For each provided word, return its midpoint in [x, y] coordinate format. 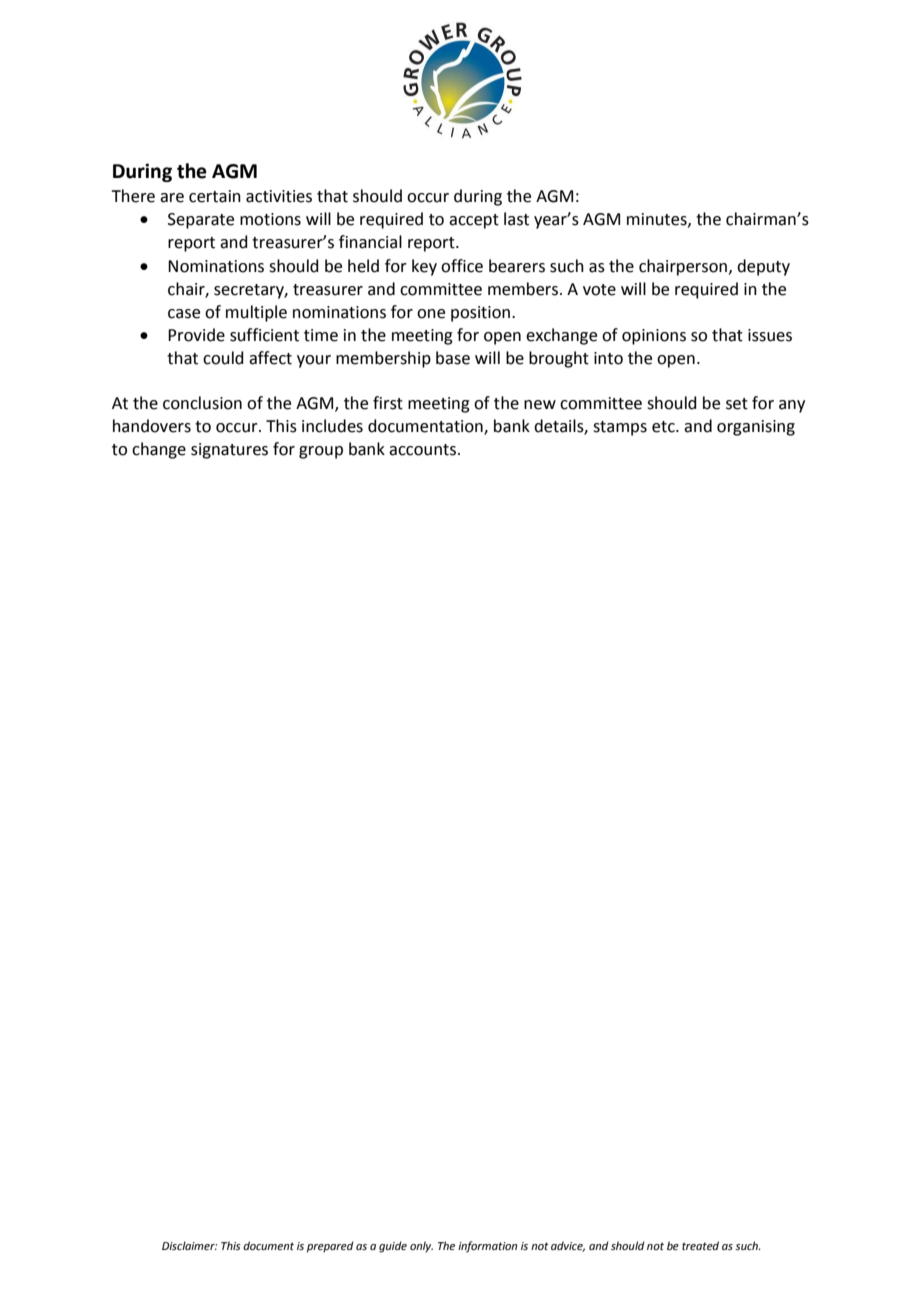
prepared [330, 1247]
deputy [763, 267]
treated [700, 1245]
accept [474, 221]
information [487, 1247]
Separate [201, 221]
